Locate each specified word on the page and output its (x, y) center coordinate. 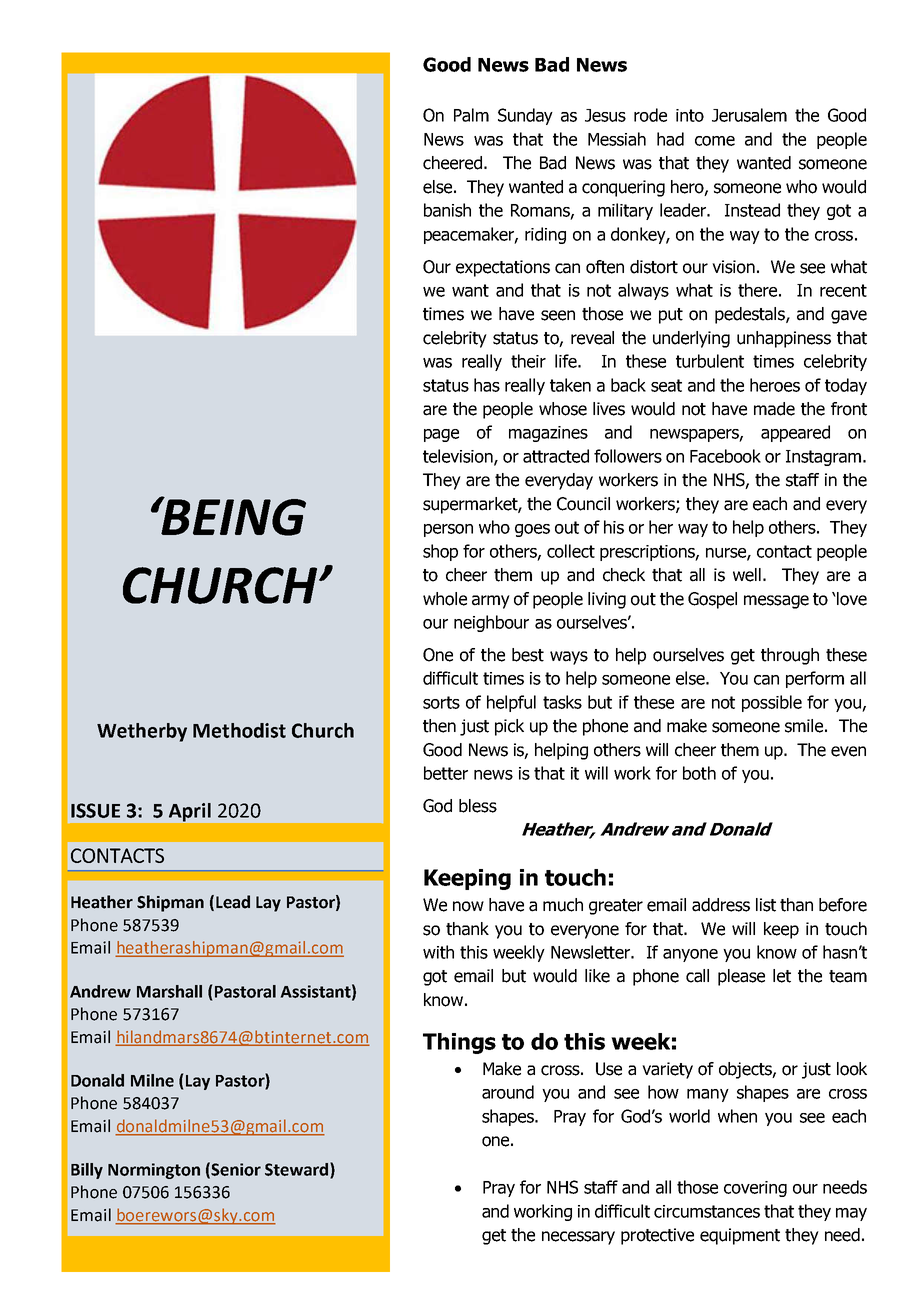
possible (772, 703)
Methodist (239, 730)
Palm (471, 115)
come (715, 141)
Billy (87, 1171)
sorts (441, 702)
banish (447, 210)
